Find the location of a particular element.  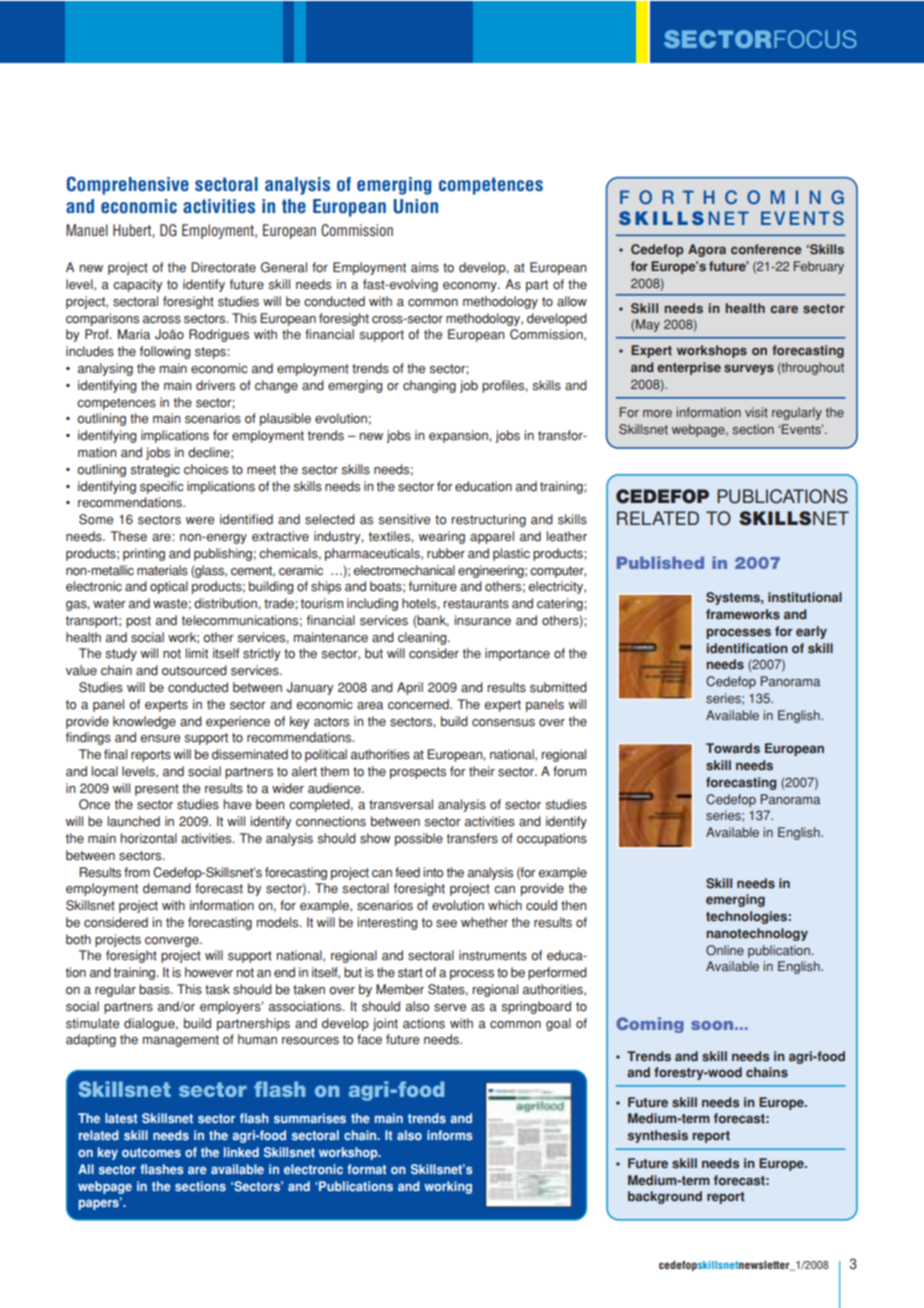

transfers is located at coordinates (472, 838).
